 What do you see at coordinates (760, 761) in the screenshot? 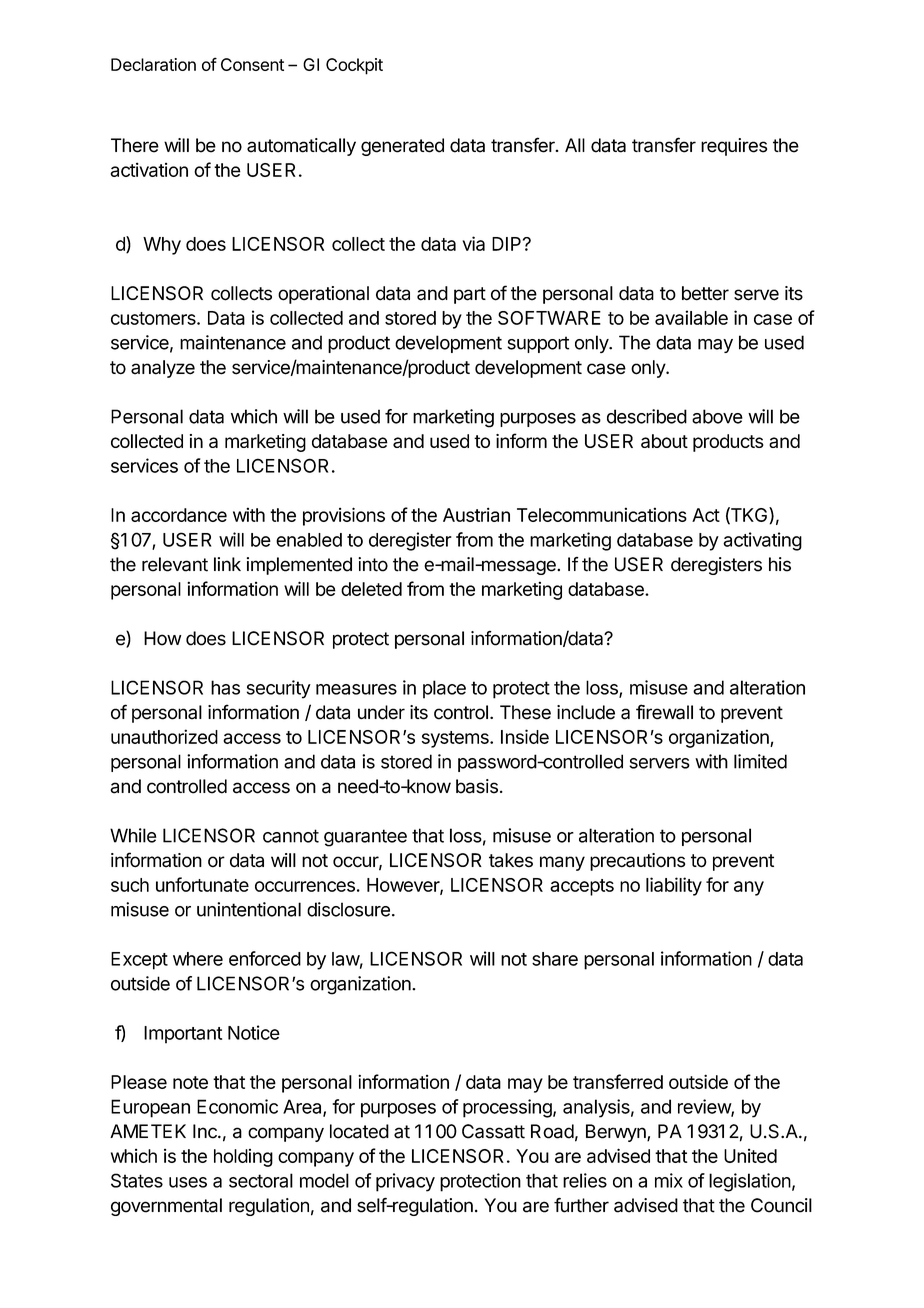
I see `limited` at bounding box center [760, 761].
